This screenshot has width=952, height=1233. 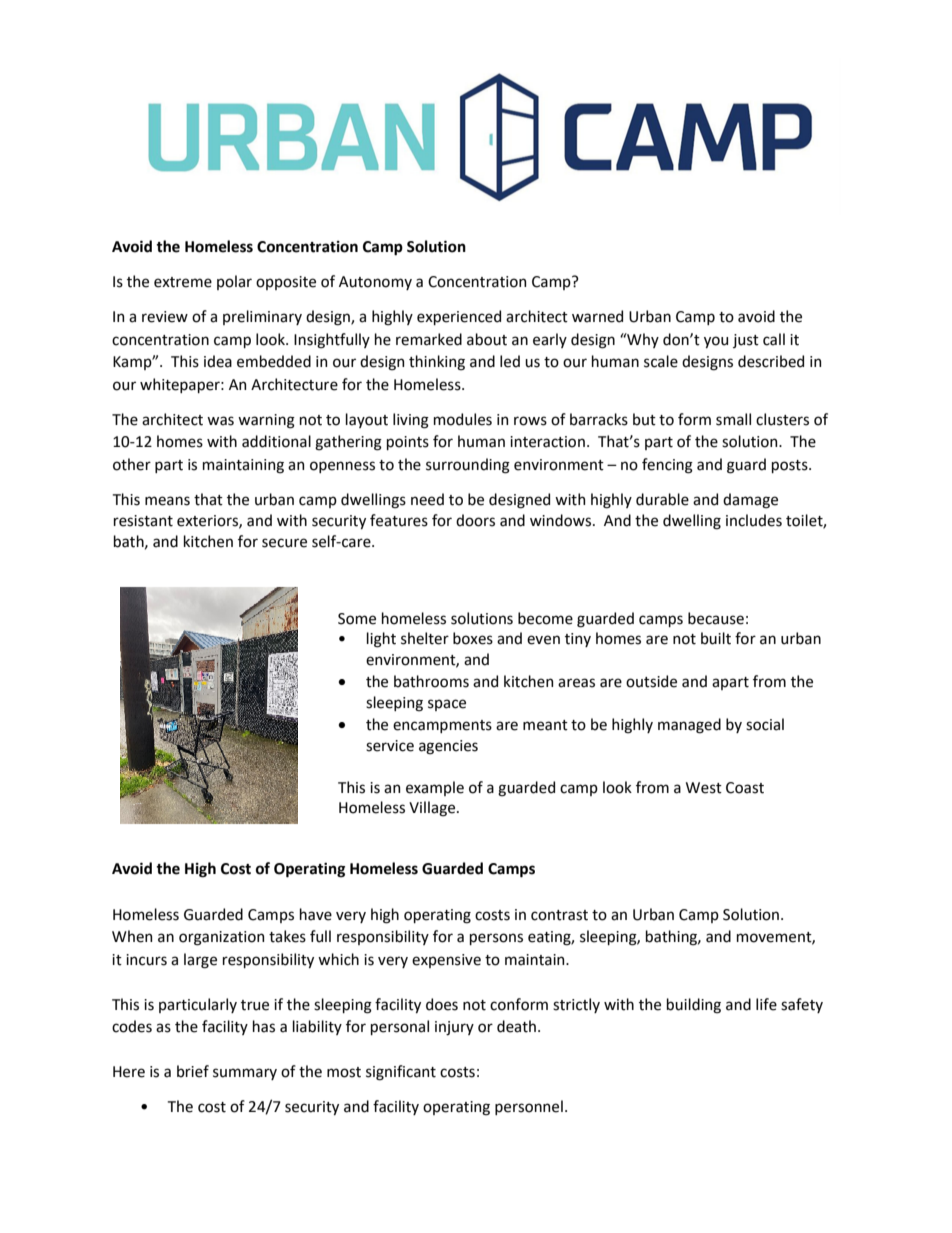 I want to click on Some, so click(x=357, y=619).
